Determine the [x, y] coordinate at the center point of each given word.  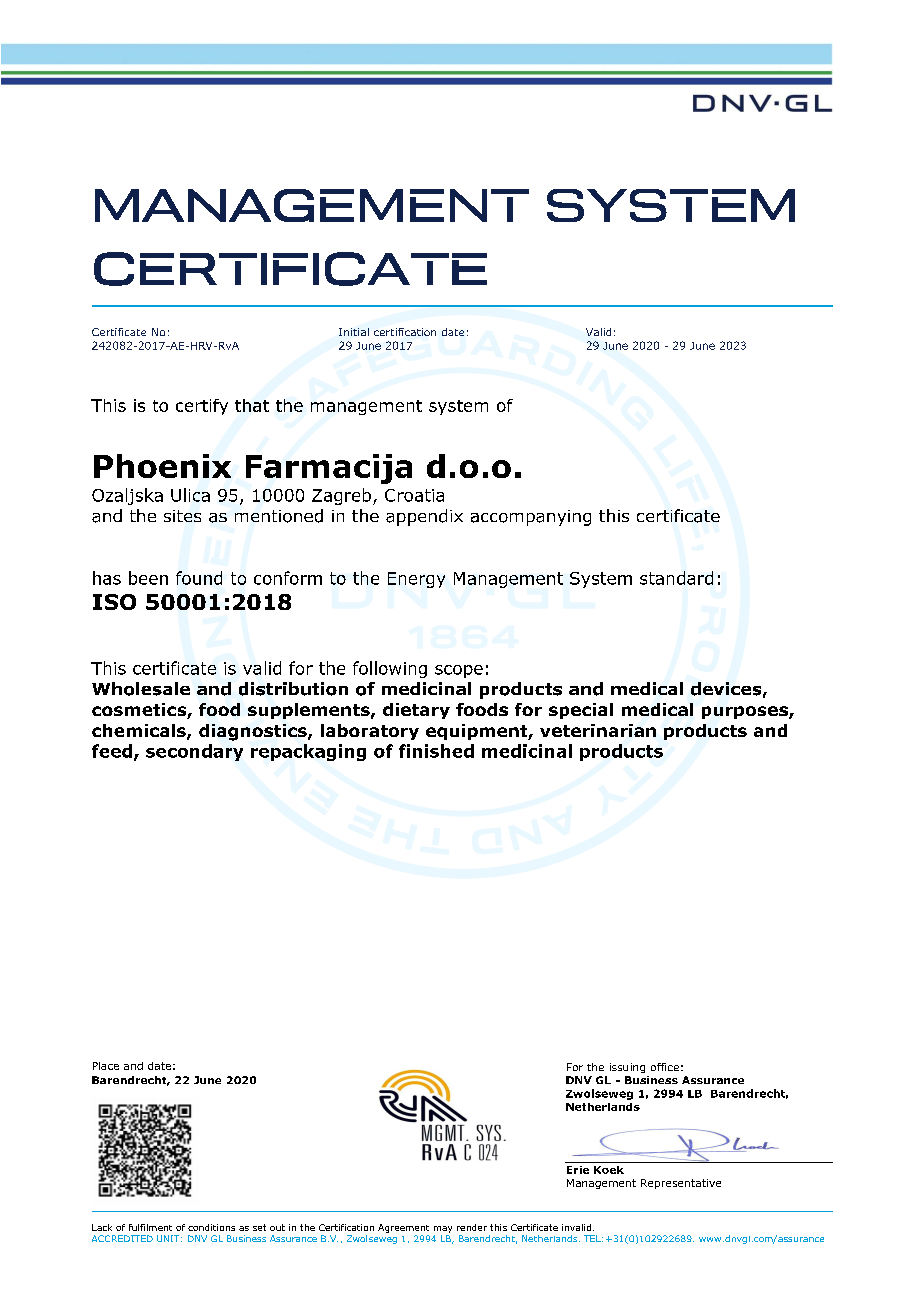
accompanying [531, 518]
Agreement [403, 1228]
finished [436, 751]
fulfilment [150, 1227]
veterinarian [598, 730]
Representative [681, 1184]
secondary [194, 752]
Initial [354, 332]
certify [202, 407]
